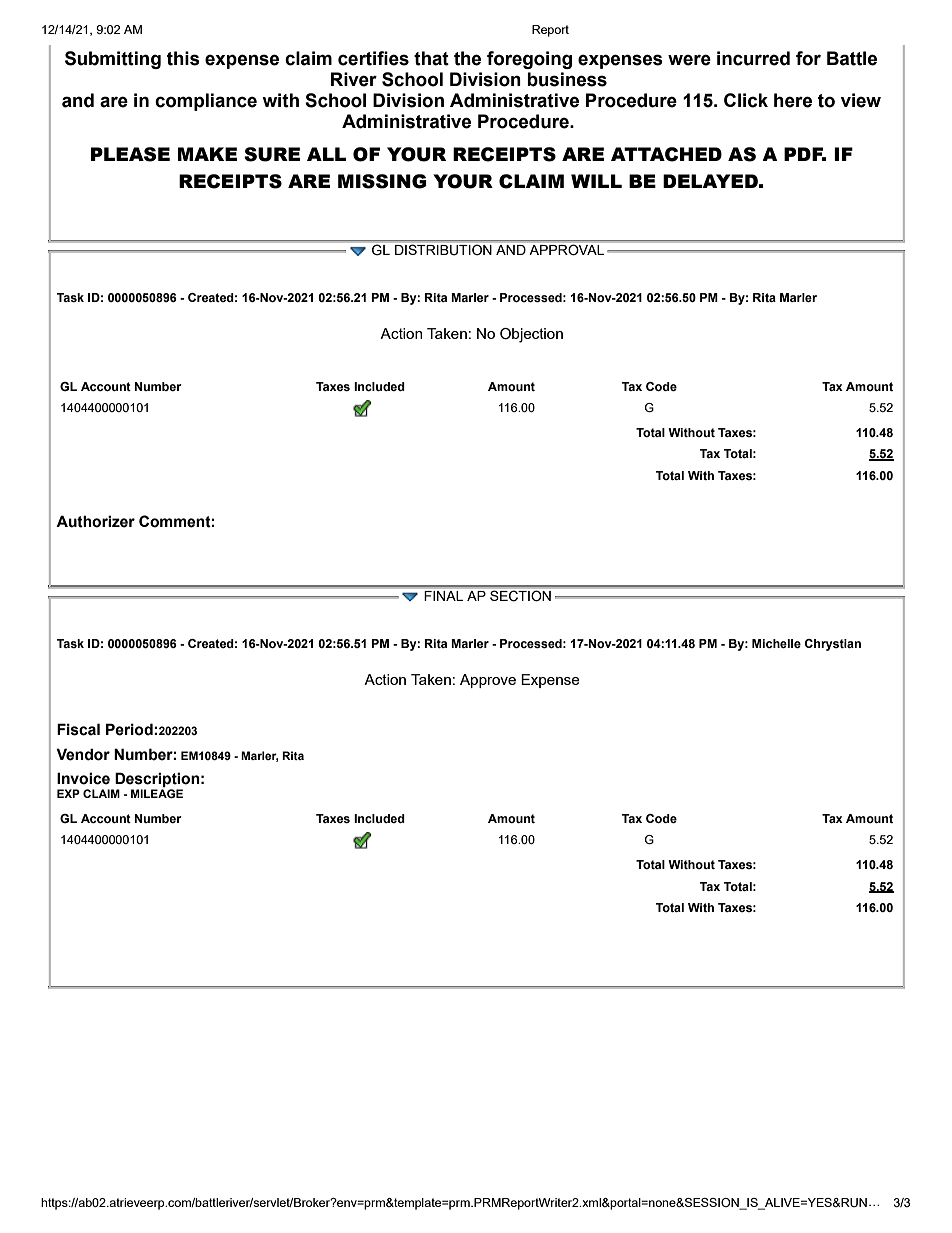 The height and width of the document is (1233, 952). What do you see at coordinates (488, 681) in the document?
I see `Approve` at bounding box center [488, 681].
